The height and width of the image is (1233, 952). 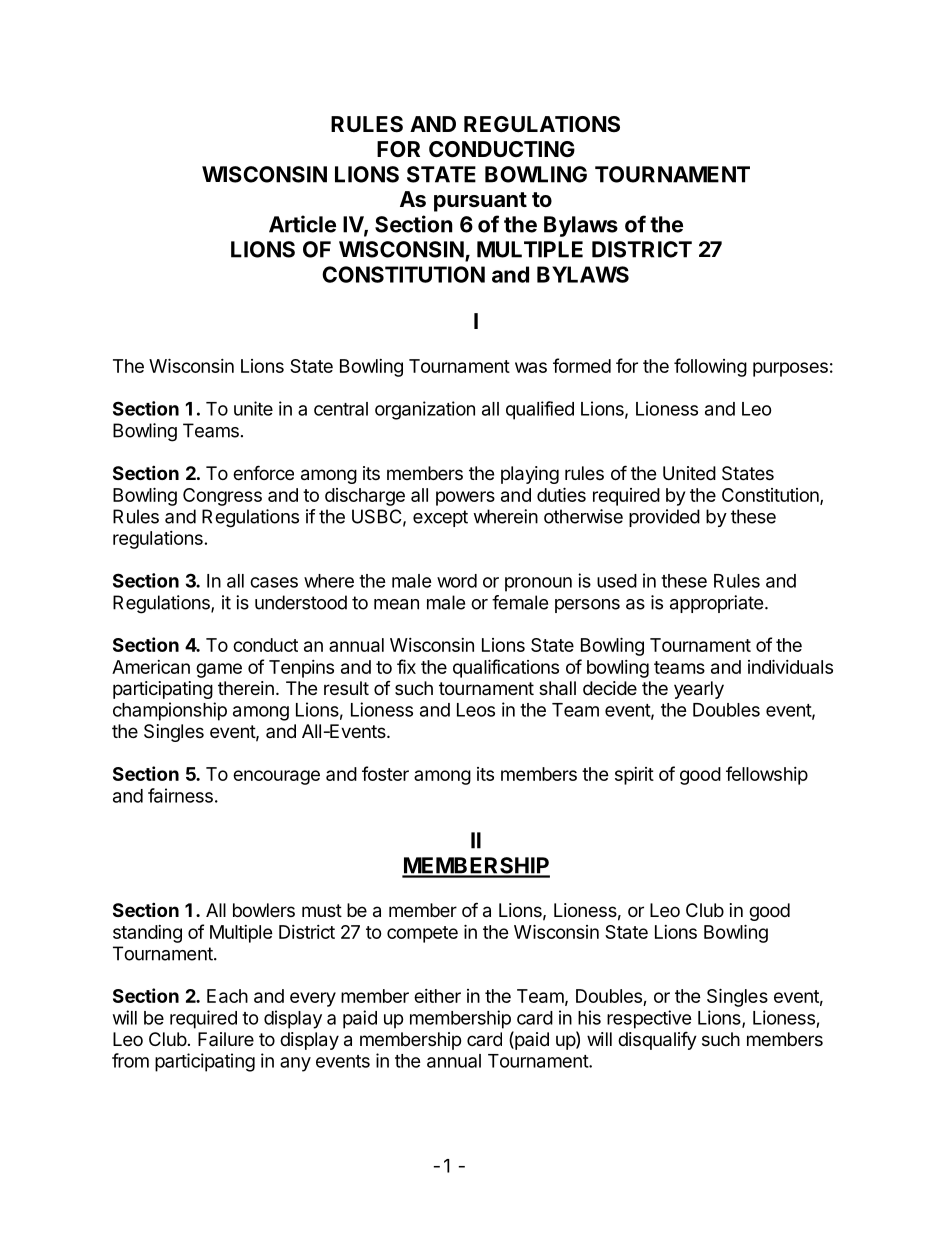 What do you see at coordinates (437, 996) in the image?
I see `either` at bounding box center [437, 996].
